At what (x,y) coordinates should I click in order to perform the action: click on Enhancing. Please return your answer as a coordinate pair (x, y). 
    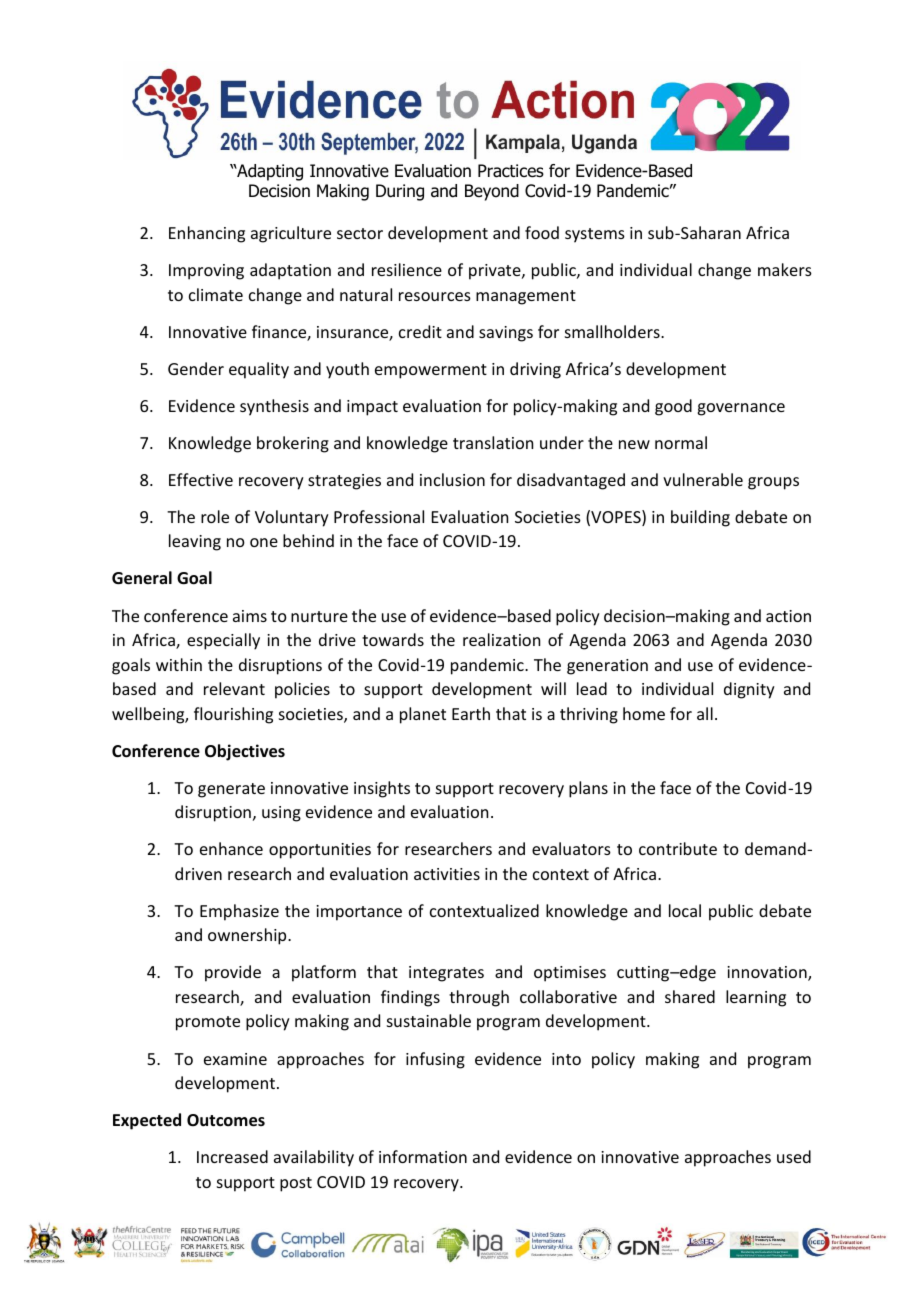
    Looking at the image, I should click on (207, 234).
